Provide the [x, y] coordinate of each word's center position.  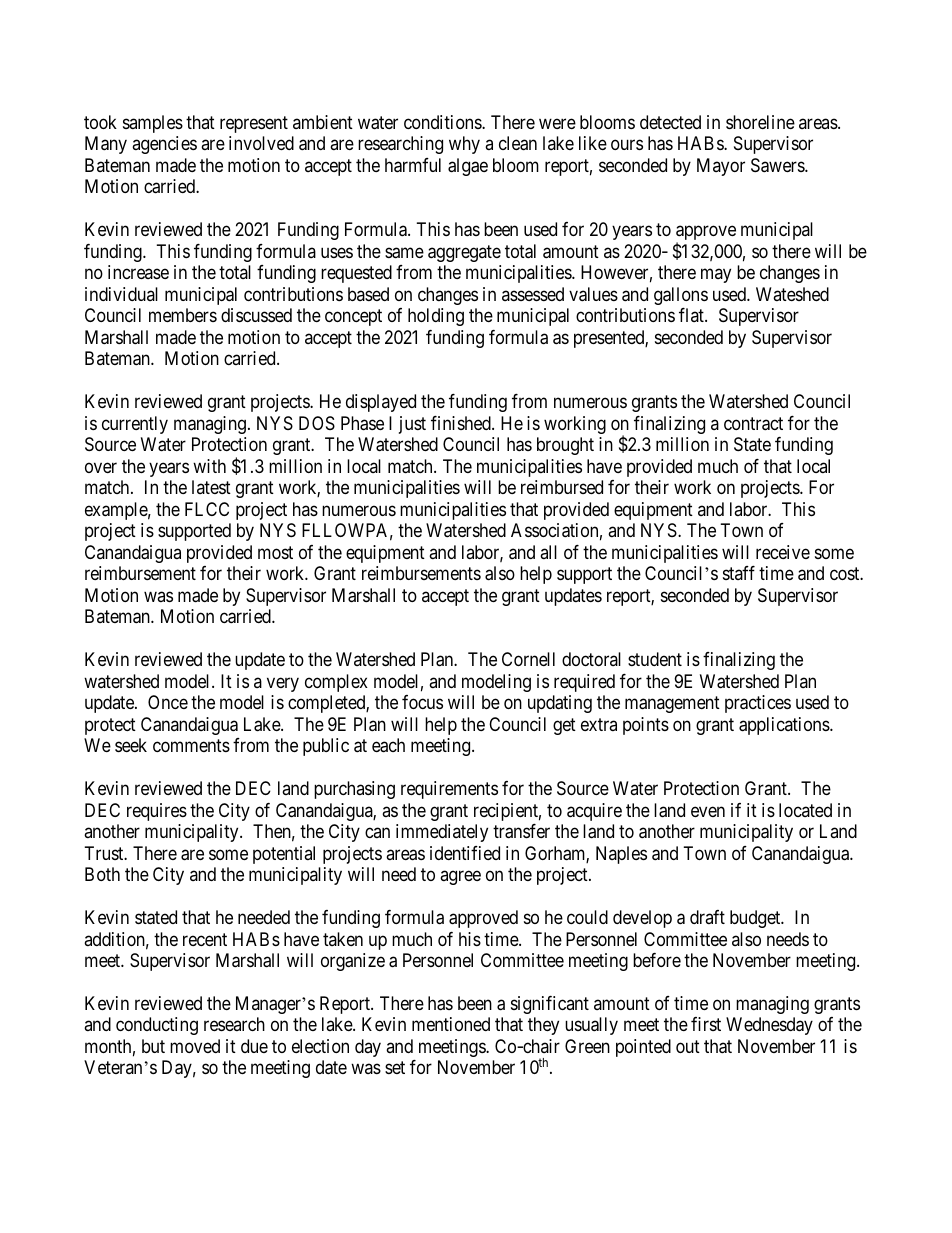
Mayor [721, 167]
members [183, 315]
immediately [442, 833]
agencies [164, 145]
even [708, 811]
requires [157, 812]
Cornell [528, 659]
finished [462, 423]
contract [753, 424]
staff [739, 573]
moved [195, 1046]
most [275, 552]
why [464, 145]
